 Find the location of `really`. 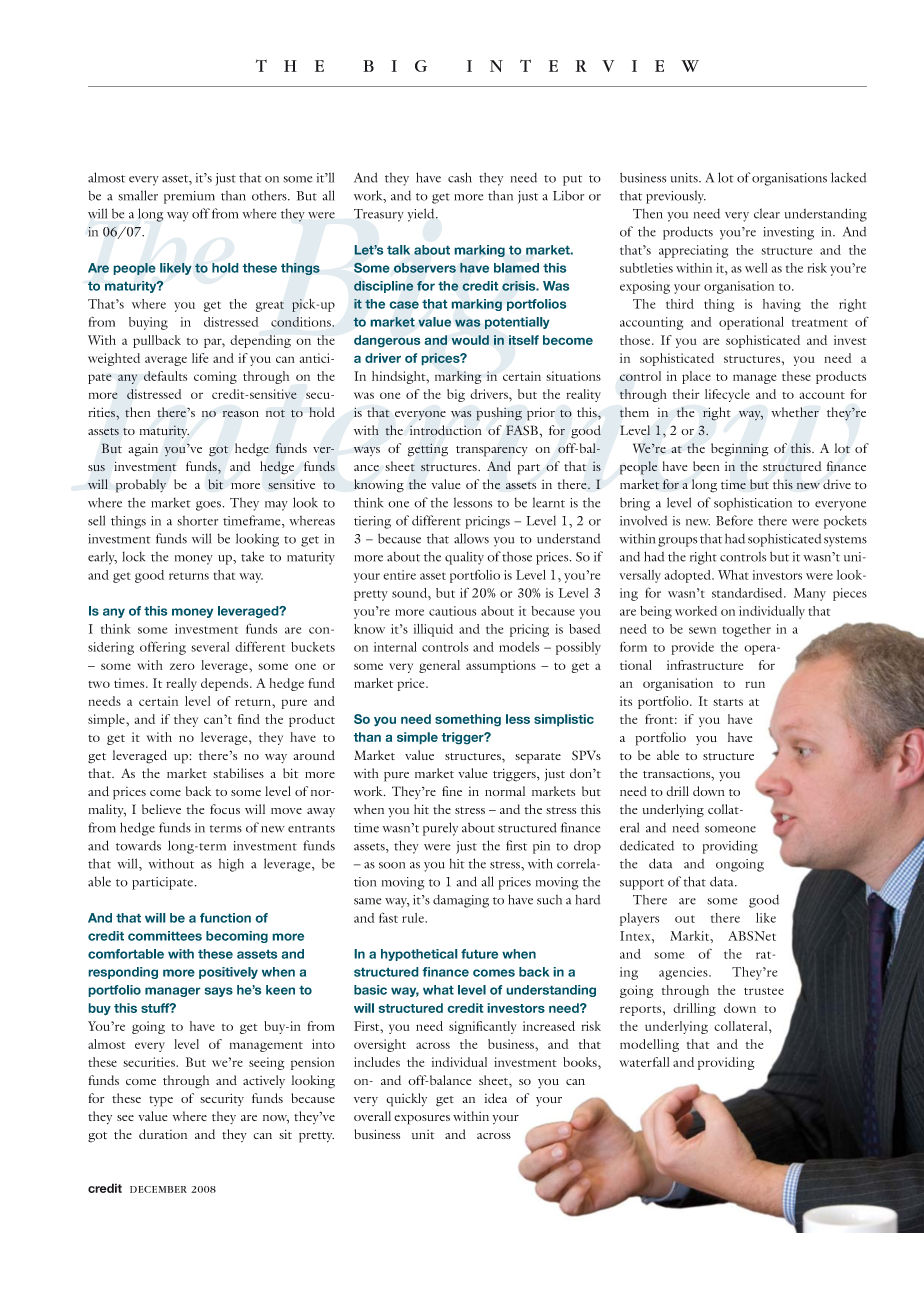

really is located at coordinates (181, 684).
